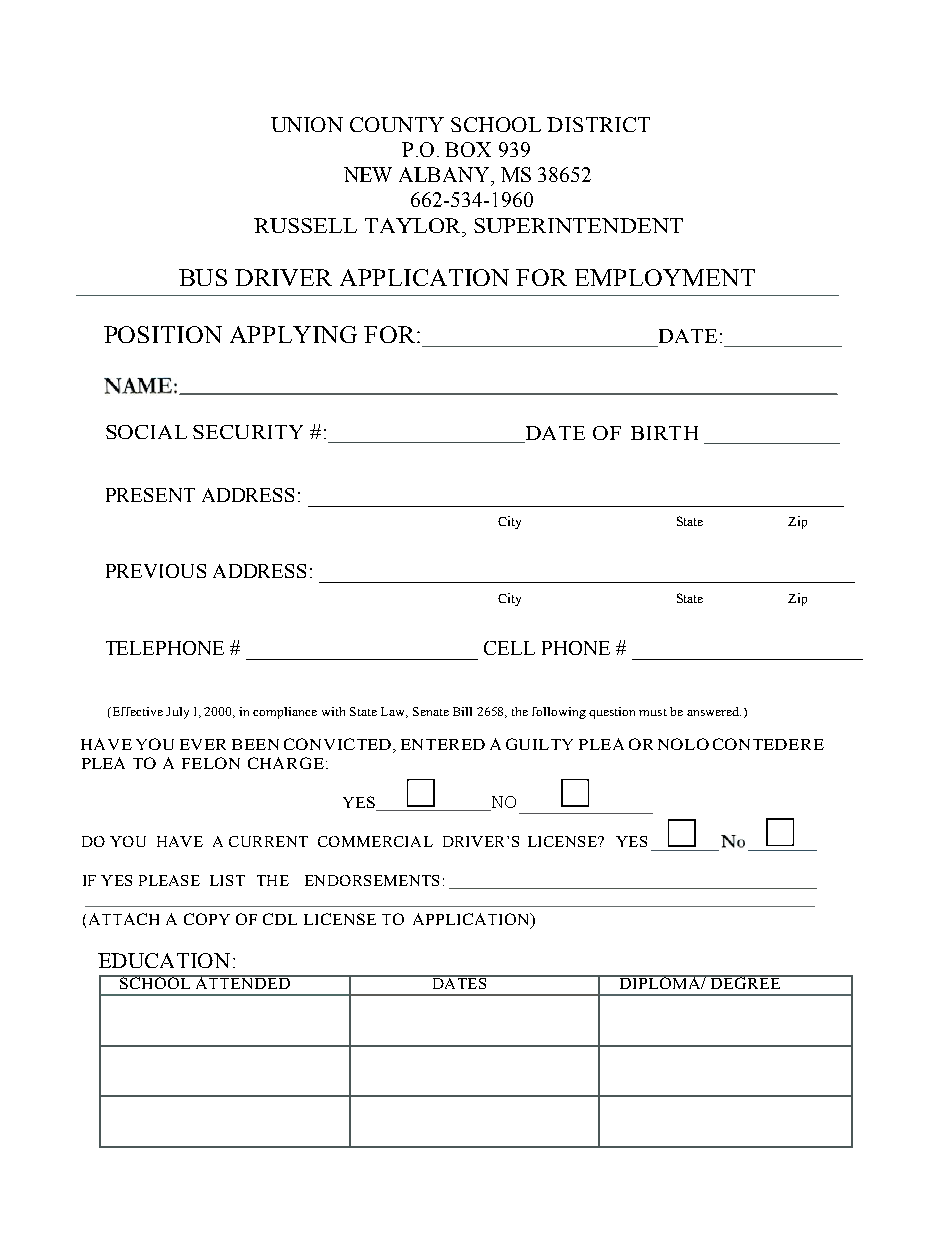  What do you see at coordinates (164, 960) in the image?
I see `EDUCATION` at bounding box center [164, 960].
